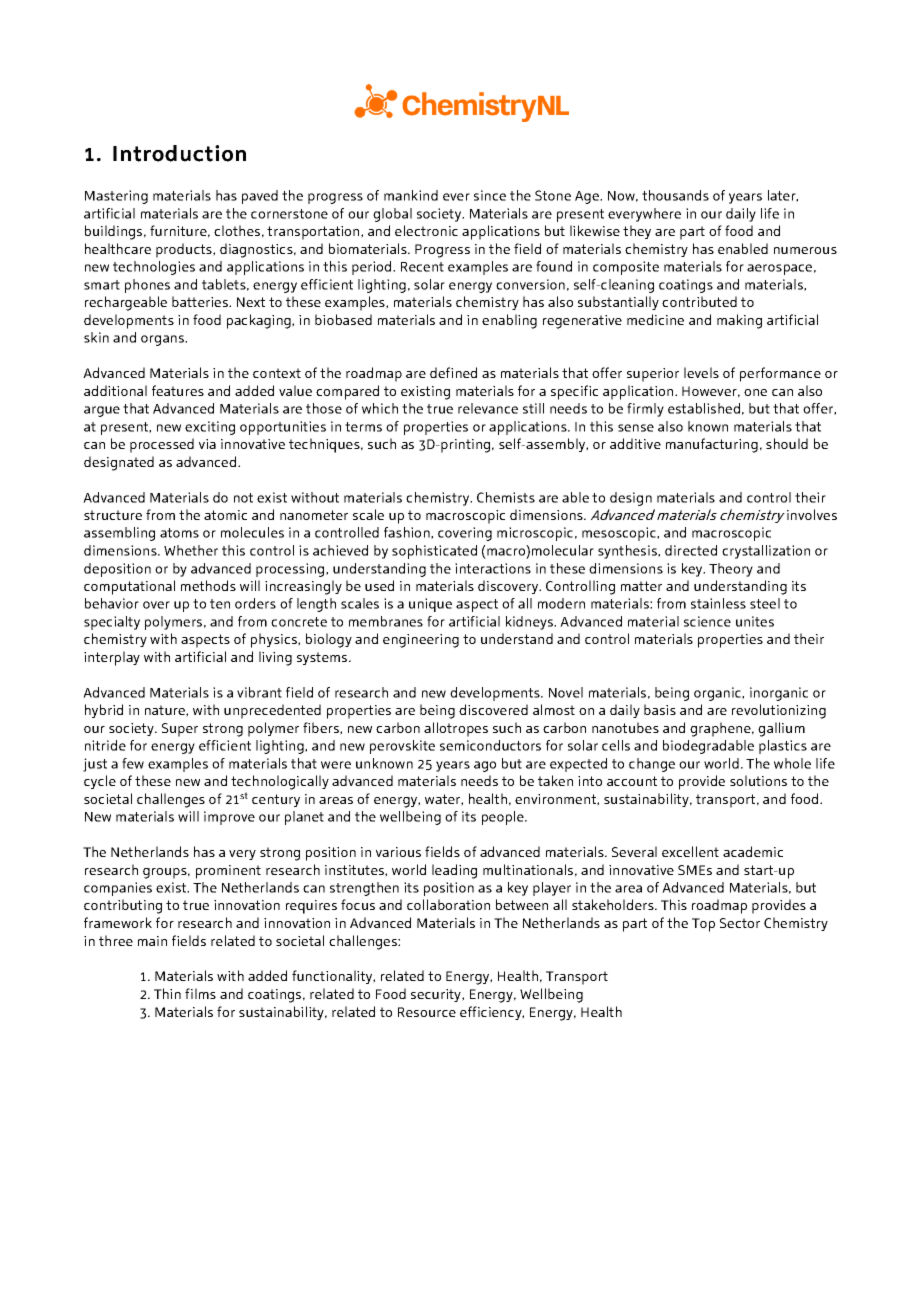  What do you see at coordinates (179, 153) in the image?
I see `Introduction` at bounding box center [179, 153].
